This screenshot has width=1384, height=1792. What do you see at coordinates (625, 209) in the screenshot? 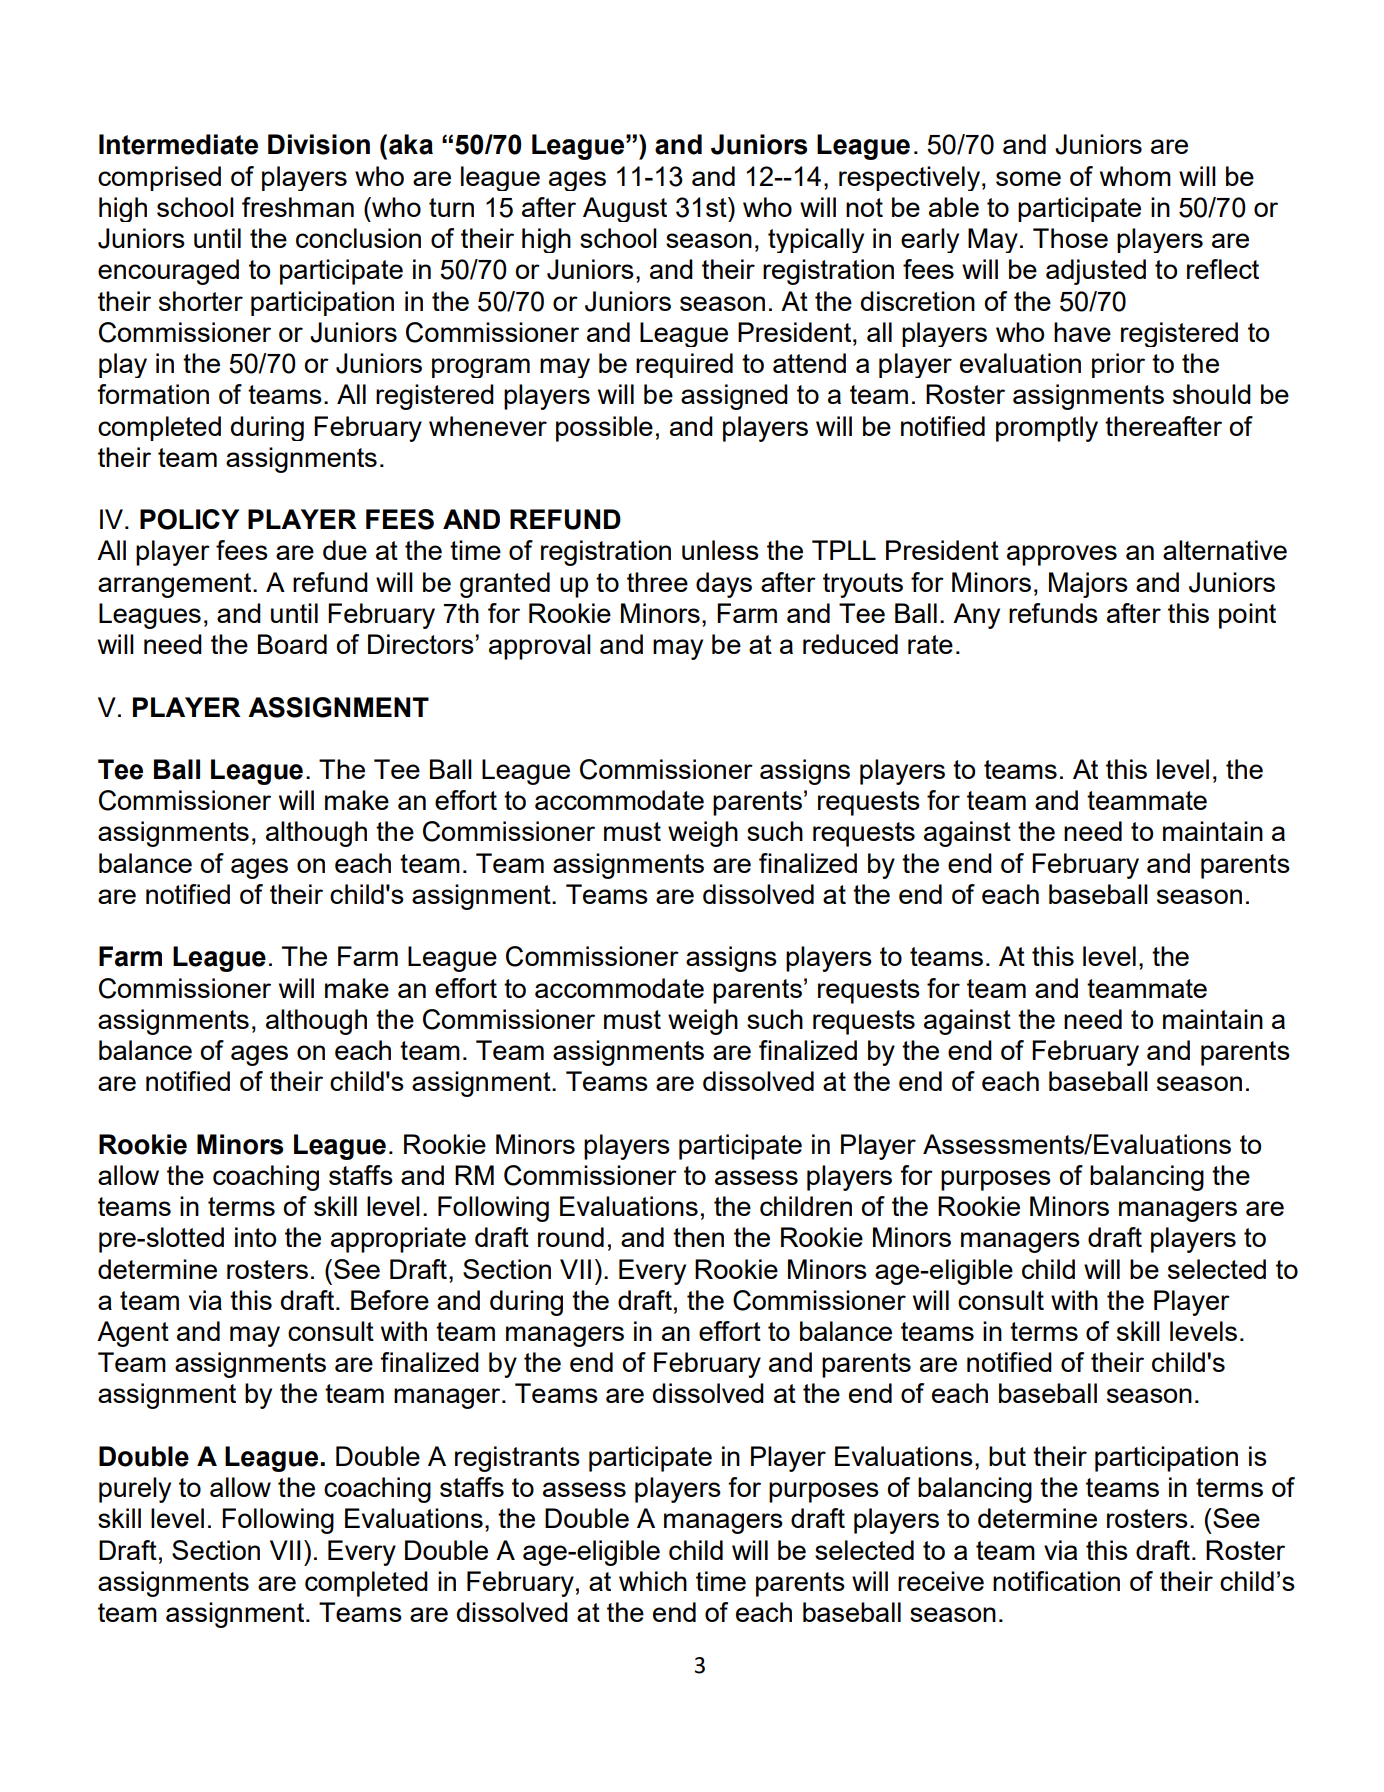
I see `August` at bounding box center [625, 209].
